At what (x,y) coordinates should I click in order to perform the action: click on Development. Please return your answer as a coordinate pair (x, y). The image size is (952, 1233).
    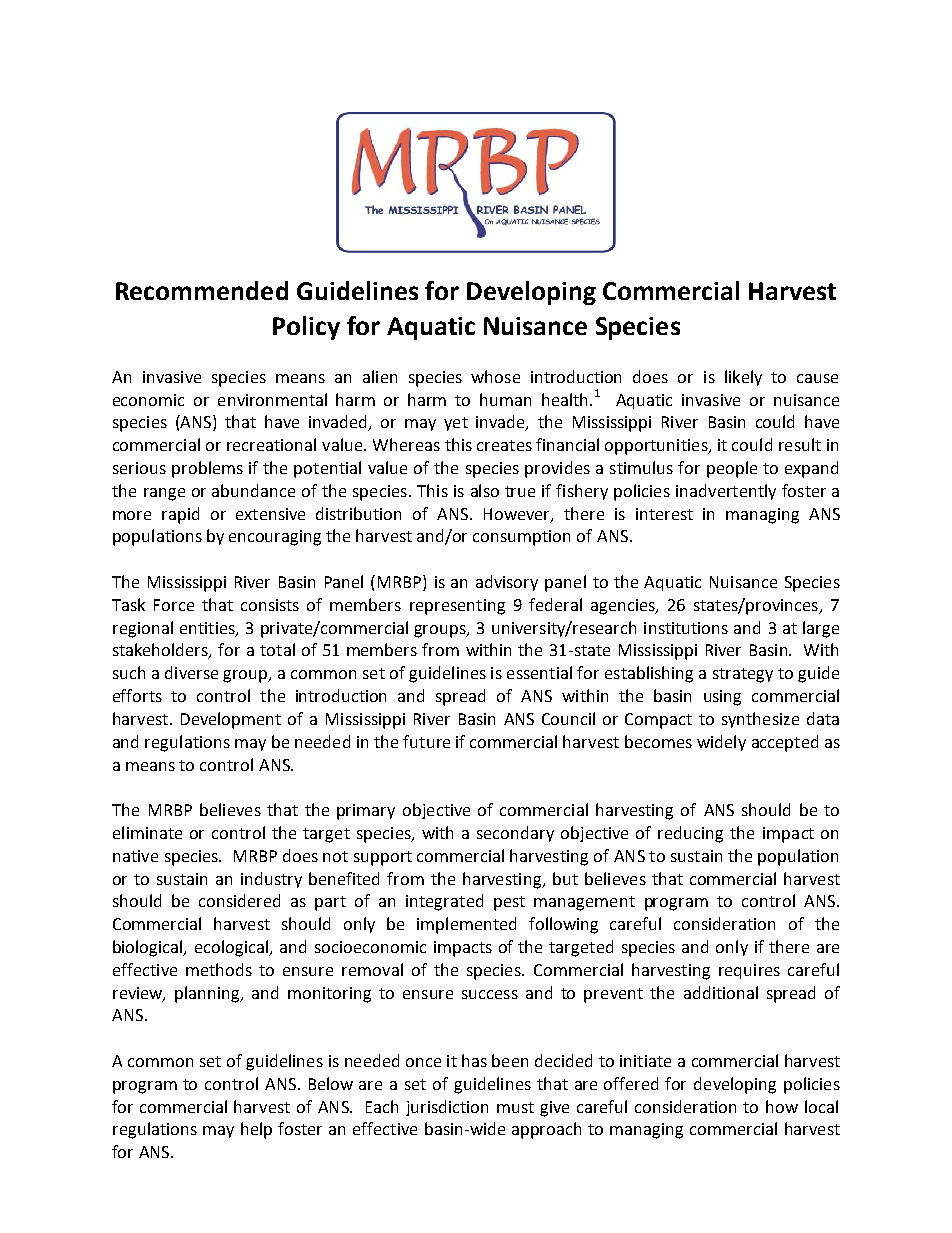
    Looking at the image, I should click on (231, 720).
